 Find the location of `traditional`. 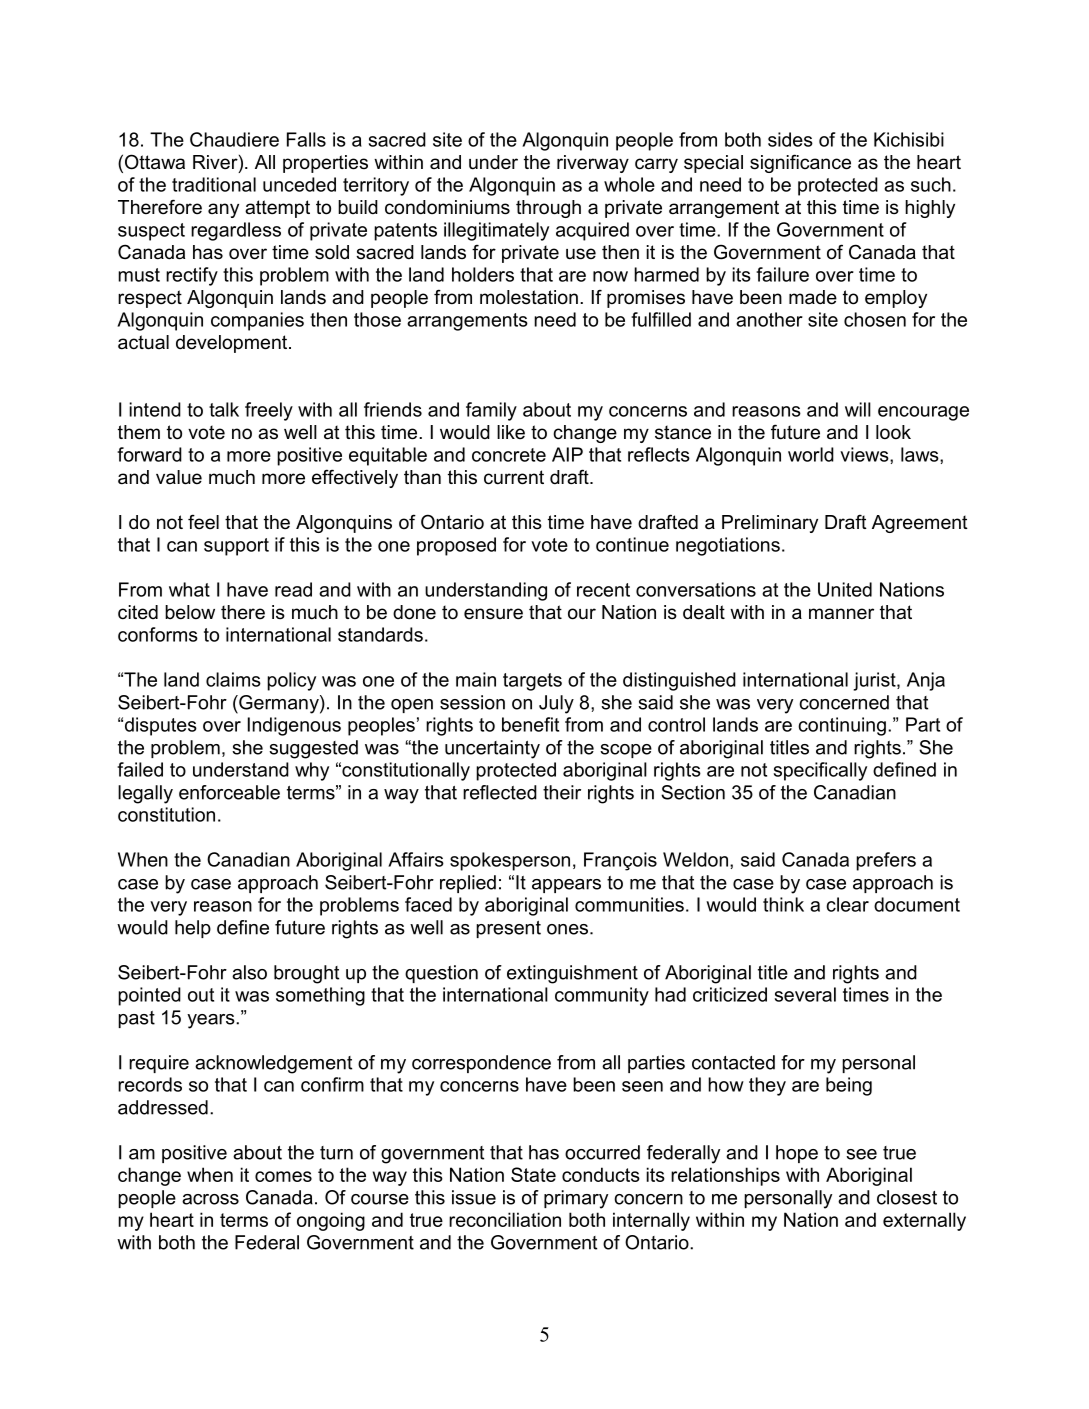

traditional is located at coordinates (214, 184).
